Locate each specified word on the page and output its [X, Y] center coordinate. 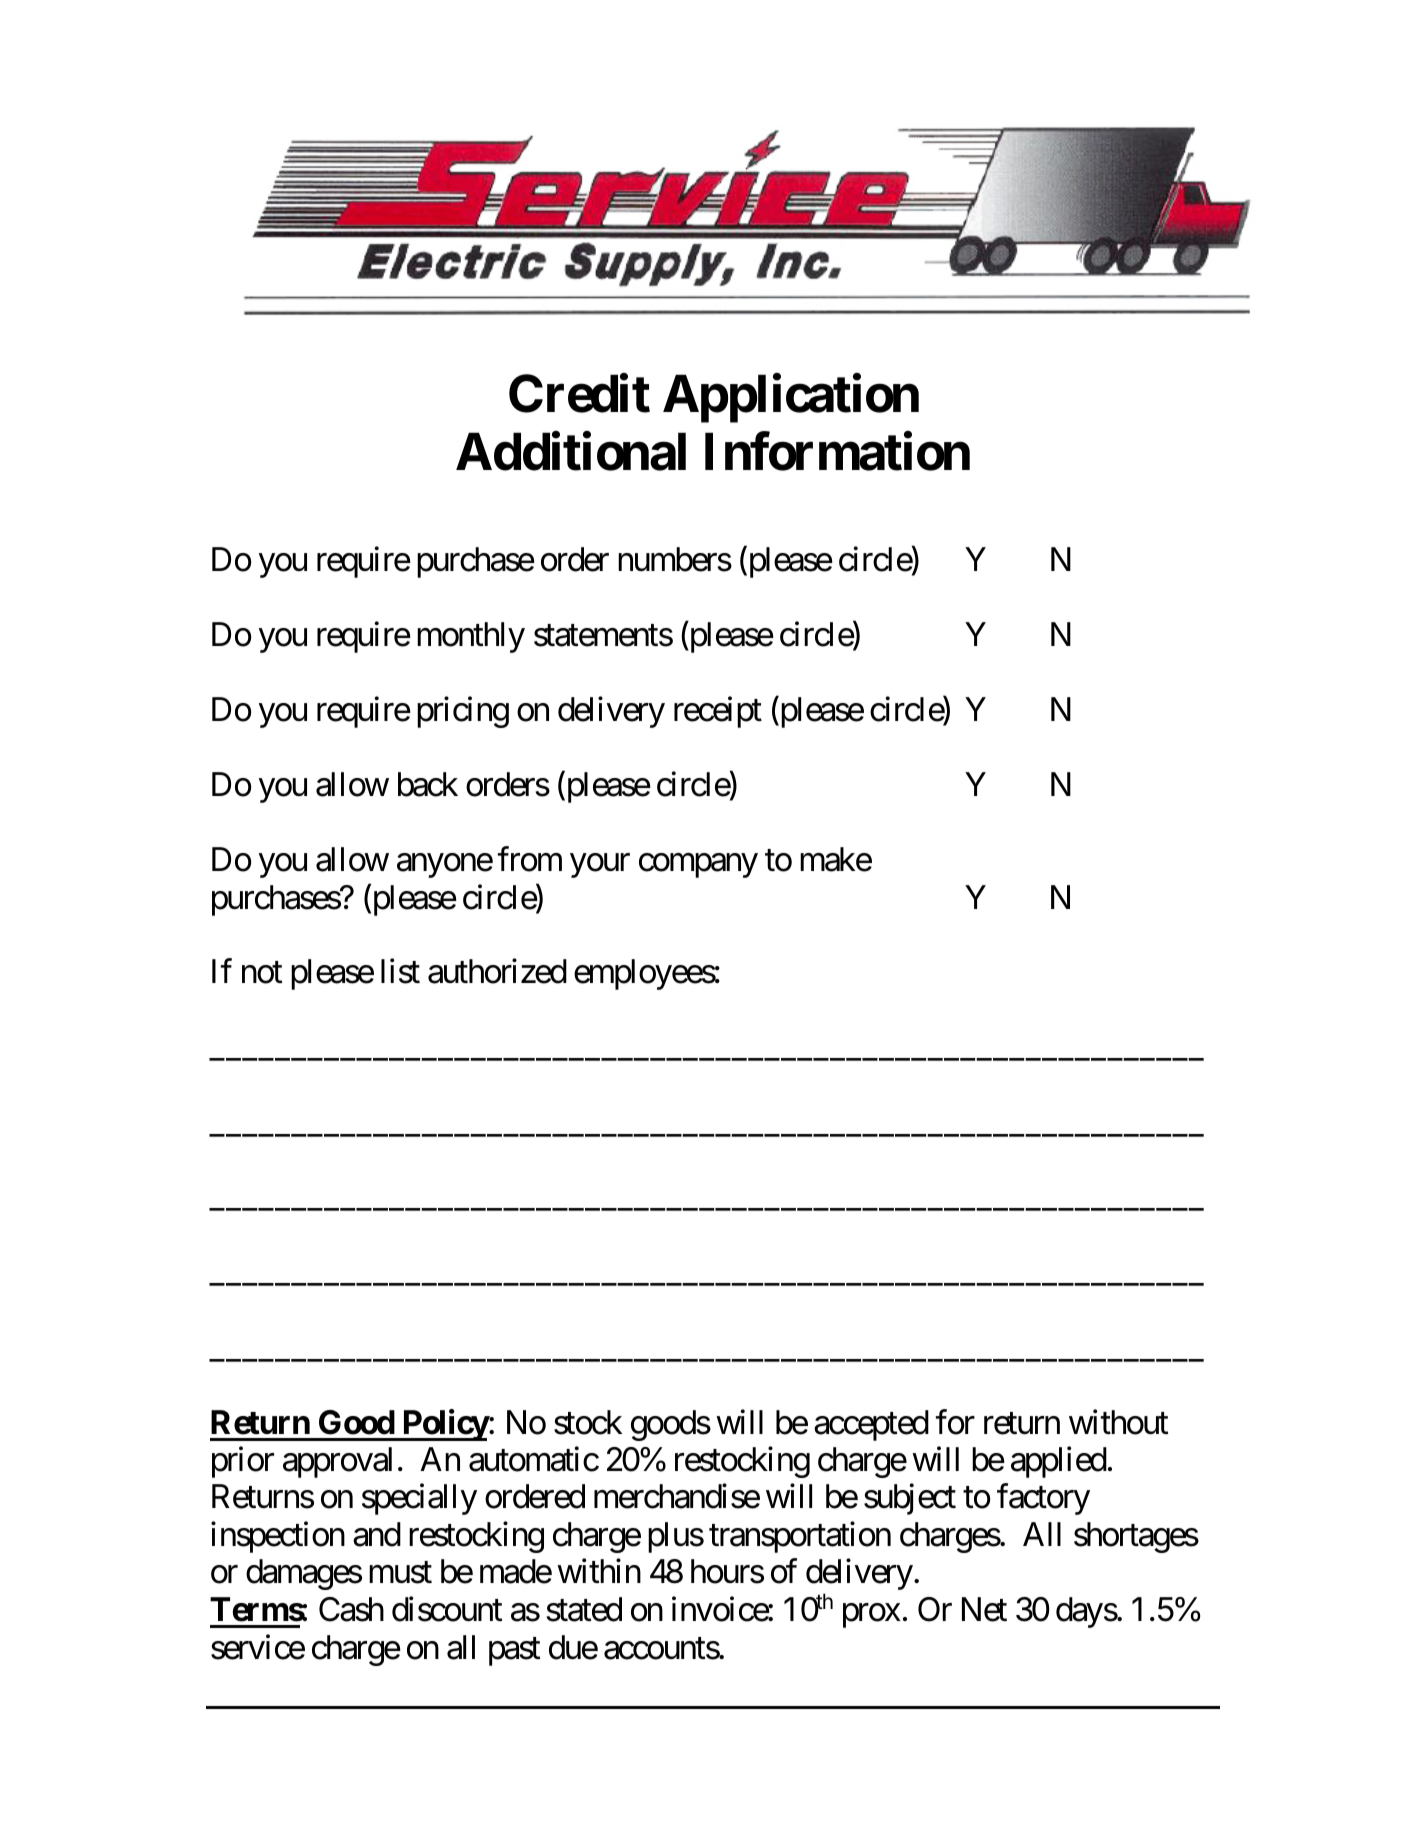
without [1118, 1422]
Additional [571, 452]
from [530, 859]
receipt [718, 712]
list [400, 971]
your [600, 866]
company [698, 866]
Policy [444, 1425]
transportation [800, 1537]
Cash [351, 1609]
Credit [579, 393]
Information [837, 452]
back [428, 784]
